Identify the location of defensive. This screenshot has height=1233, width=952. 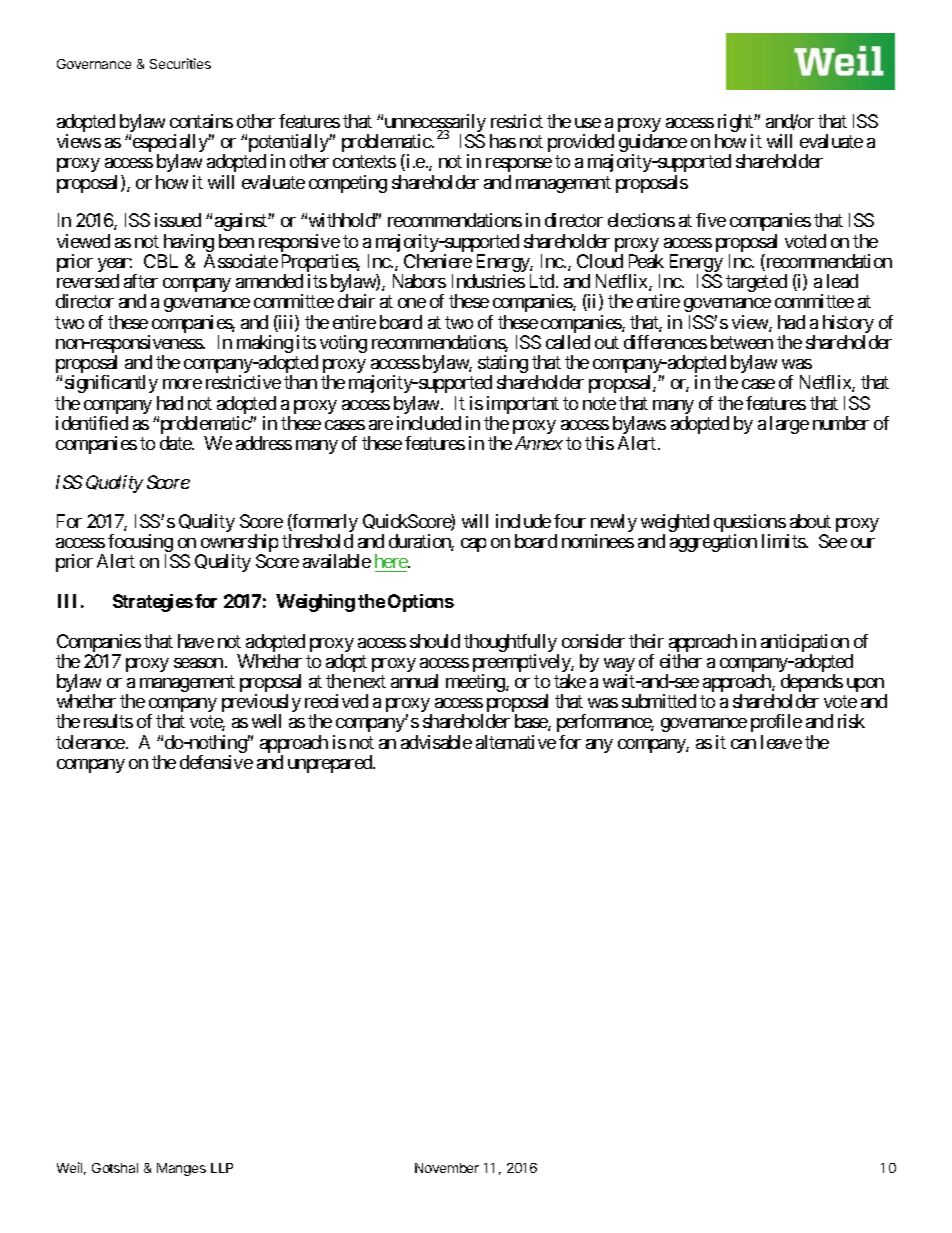
(216, 762).
